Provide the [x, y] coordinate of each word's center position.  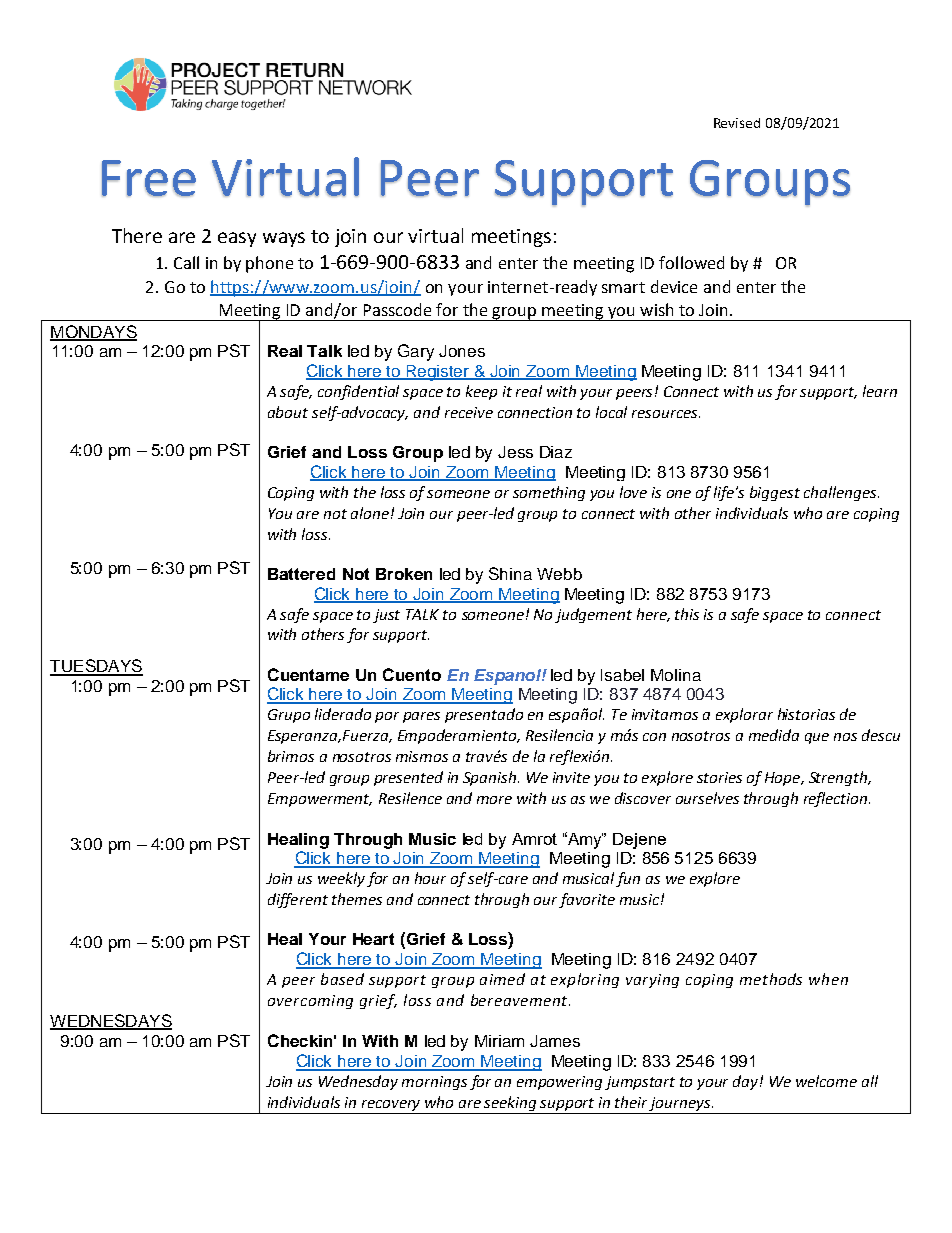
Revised [737, 123]
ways [284, 239]
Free [149, 178]
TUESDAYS [96, 667]
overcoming [310, 1002]
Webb [559, 574]
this [687, 614]
